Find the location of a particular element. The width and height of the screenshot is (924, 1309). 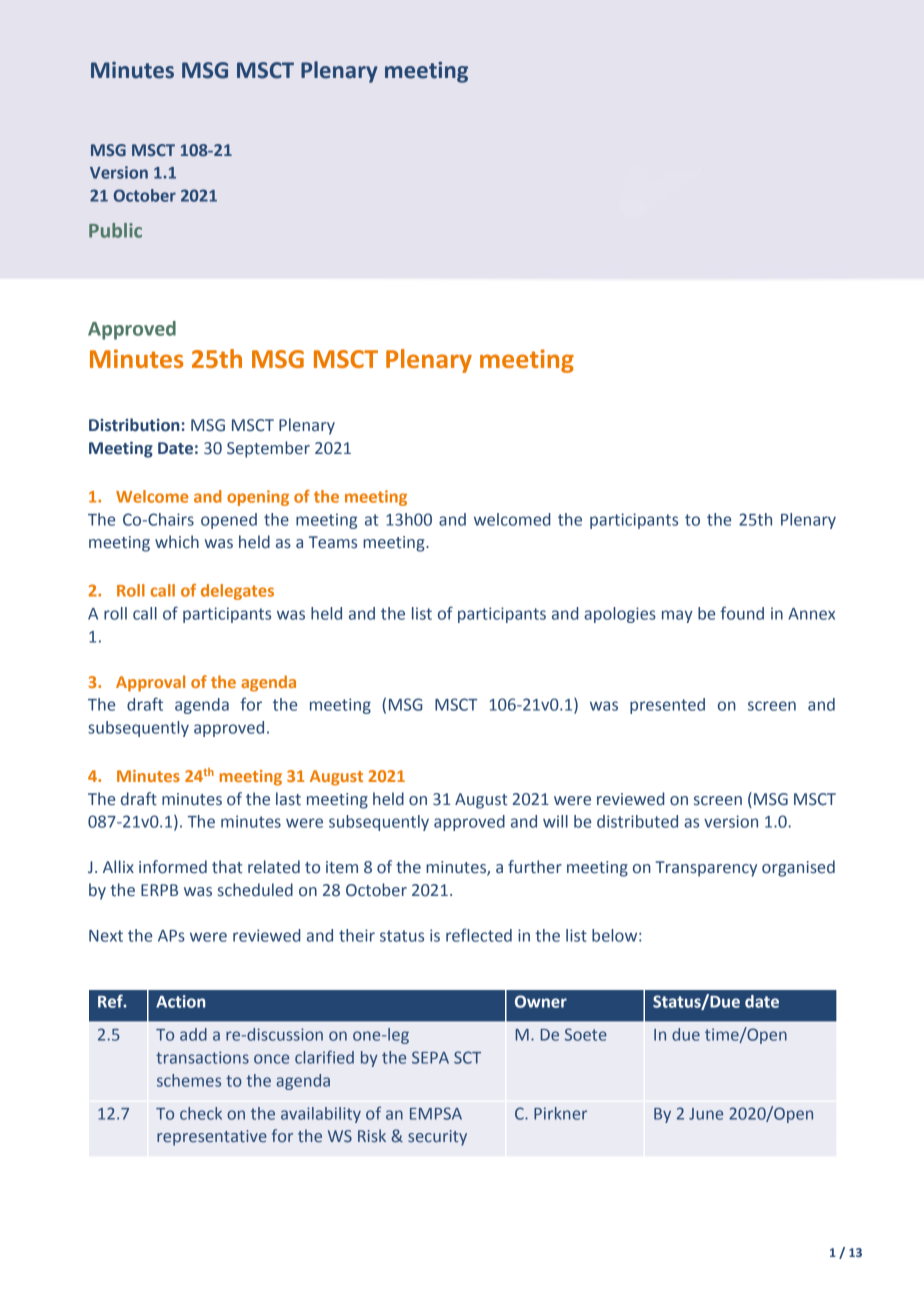

September is located at coordinates (268, 449).
